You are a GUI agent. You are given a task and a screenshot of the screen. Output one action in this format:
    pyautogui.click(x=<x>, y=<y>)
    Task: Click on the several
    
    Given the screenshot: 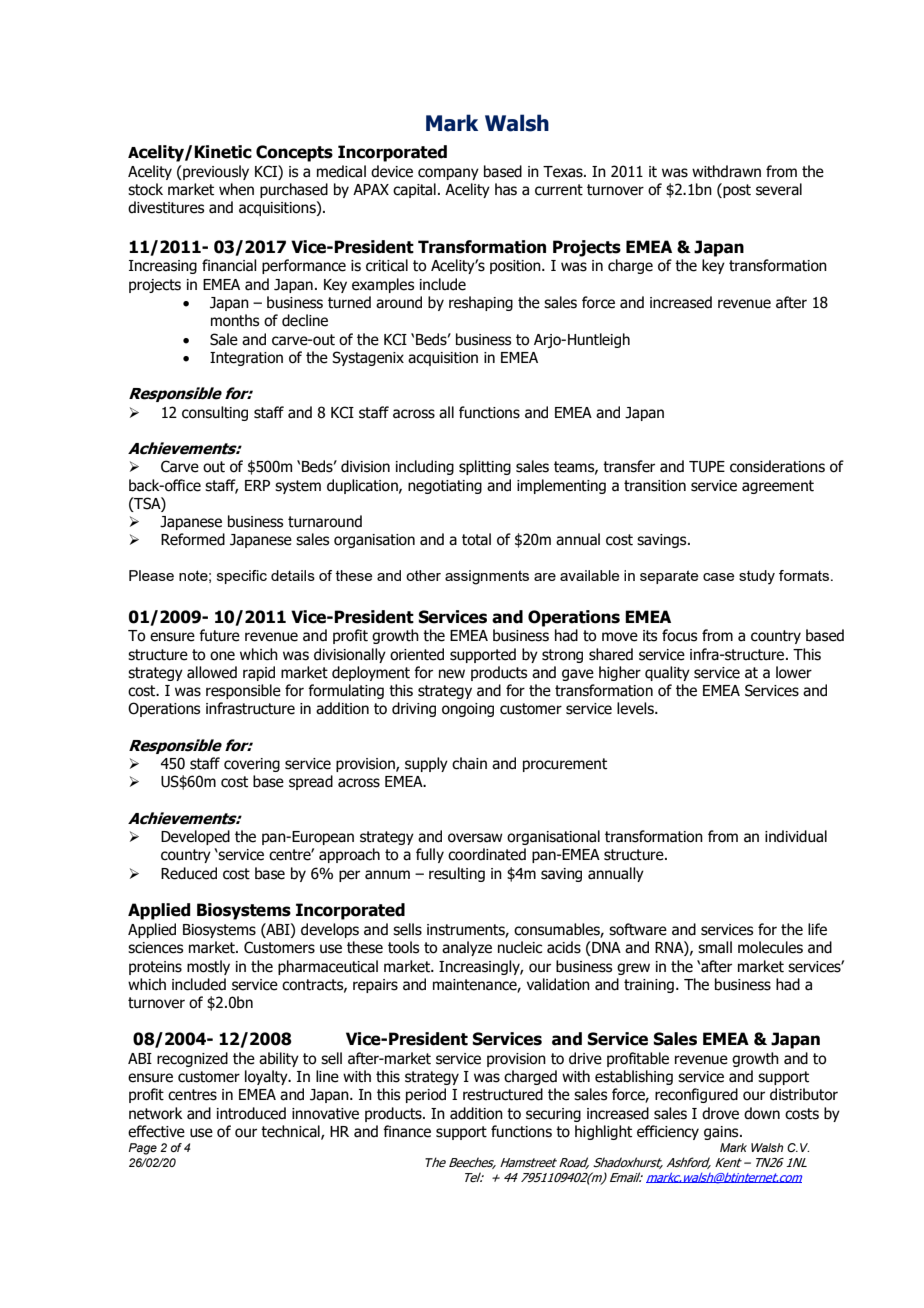 What is the action you would take?
    pyautogui.click(x=779, y=189)
